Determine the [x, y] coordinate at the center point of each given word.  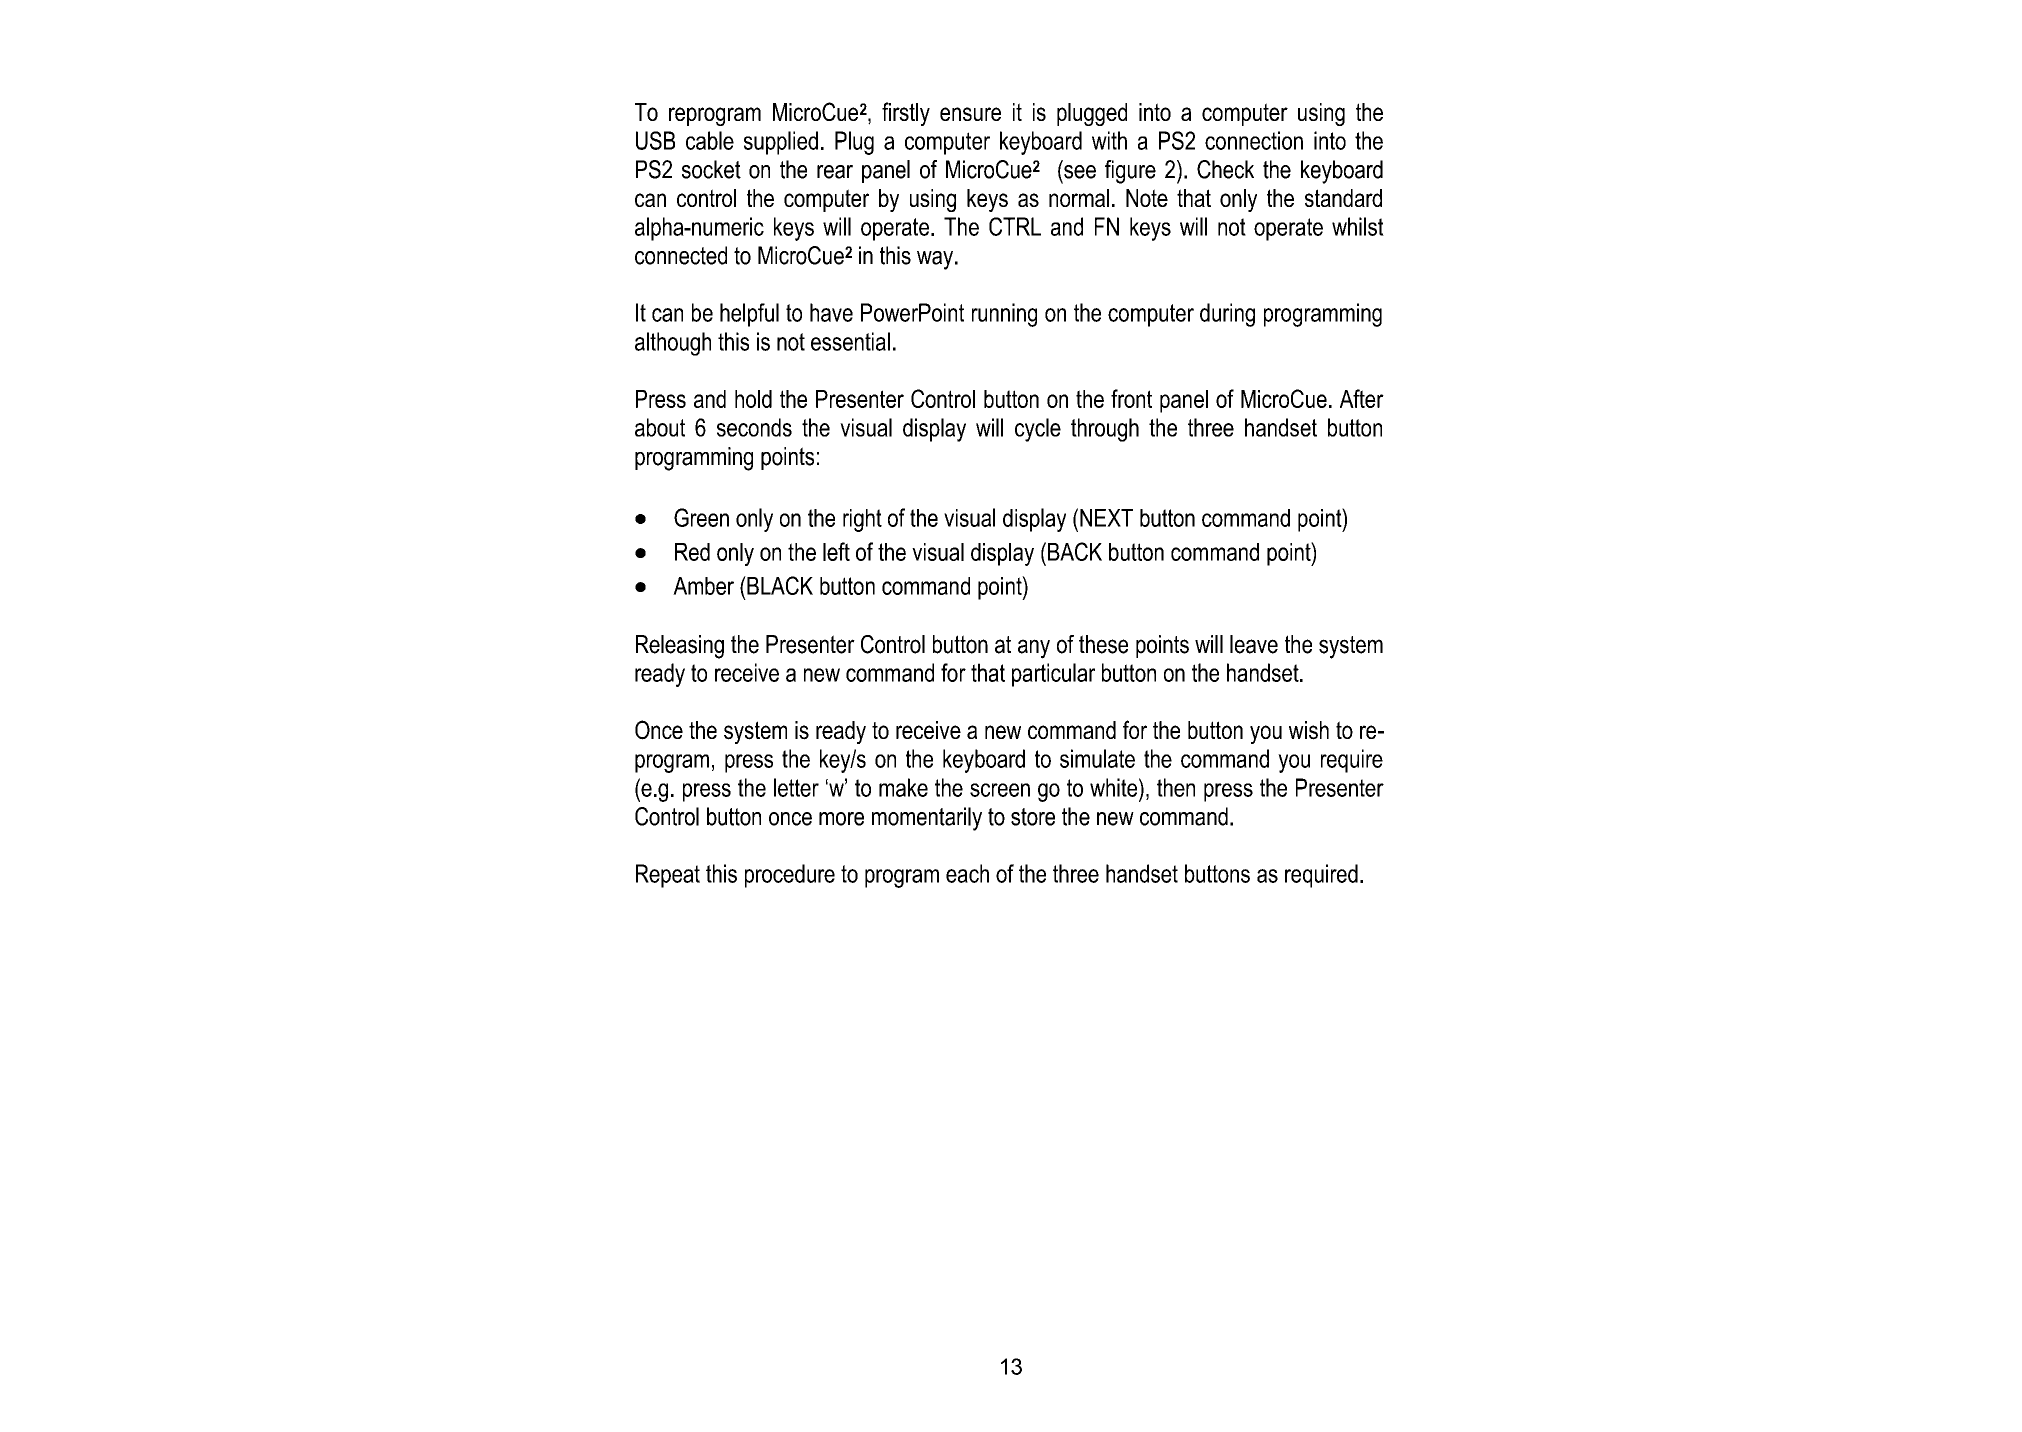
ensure [970, 114]
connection [1254, 140]
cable [710, 140]
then [1176, 787]
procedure [790, 876]
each [967, 873]
